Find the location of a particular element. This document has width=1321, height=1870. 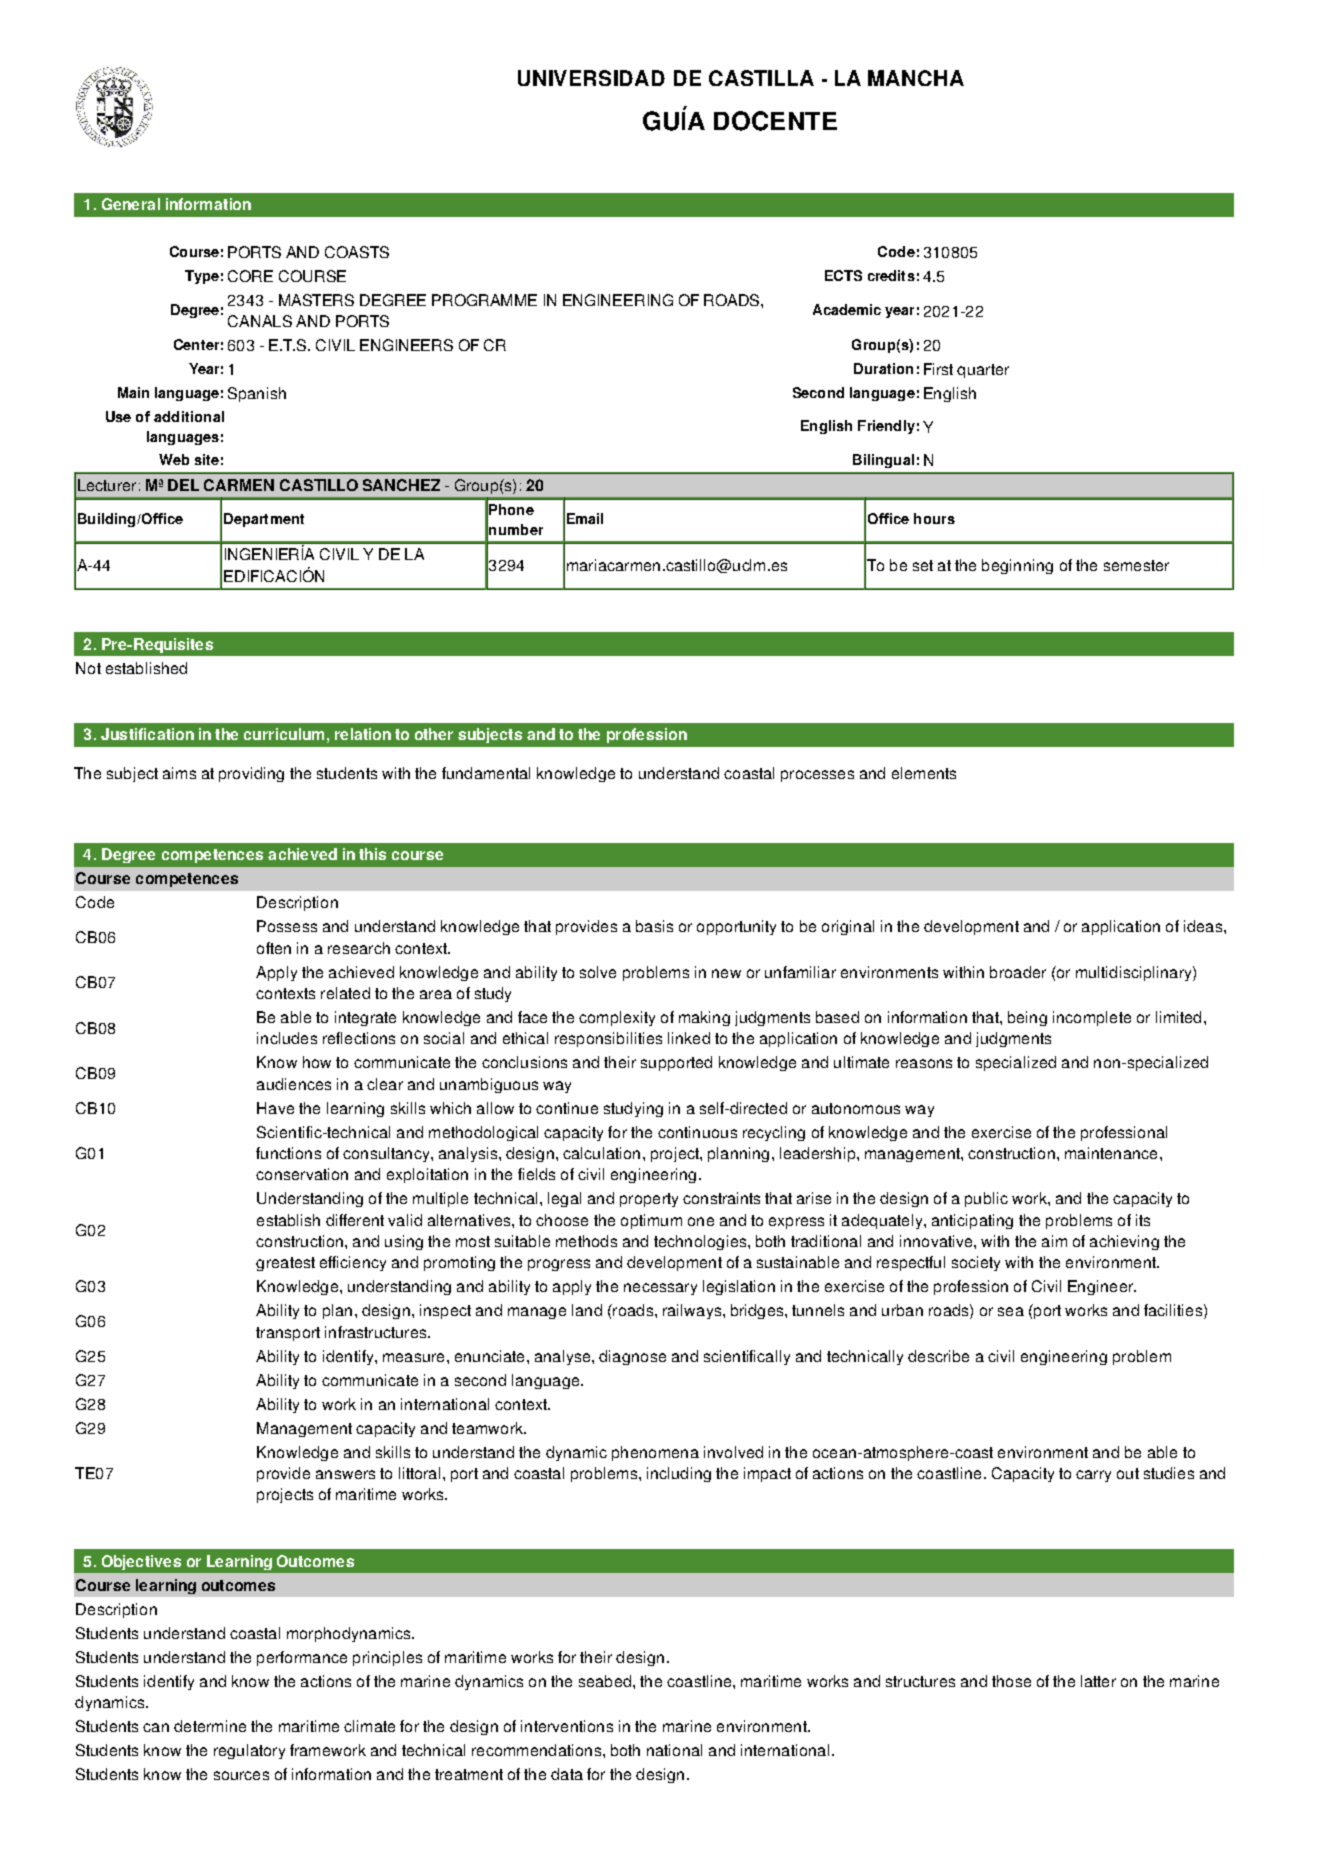

property is located at coordinates (649, 1200).
